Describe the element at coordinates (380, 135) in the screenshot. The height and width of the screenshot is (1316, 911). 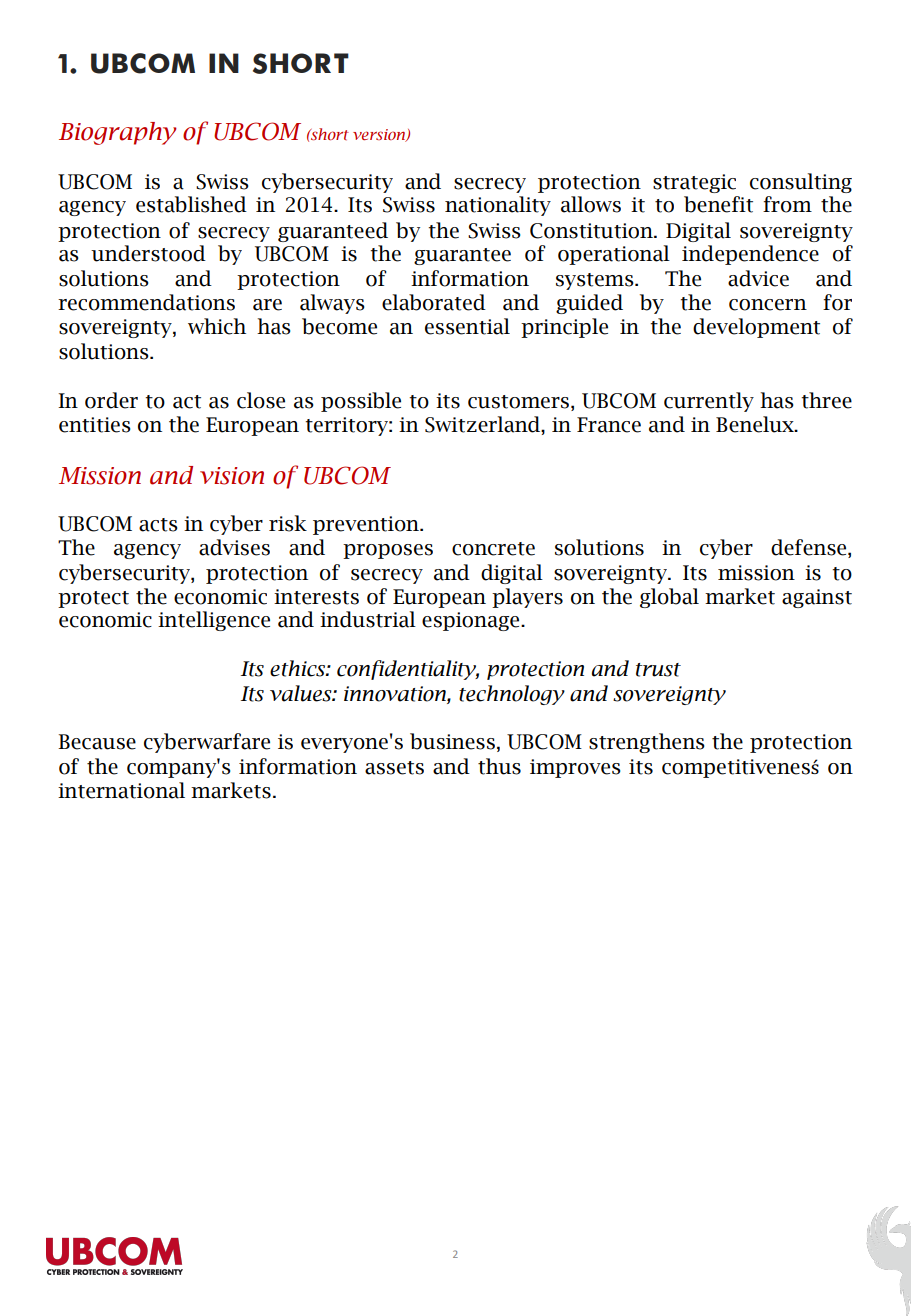
I see `version` at that location.
